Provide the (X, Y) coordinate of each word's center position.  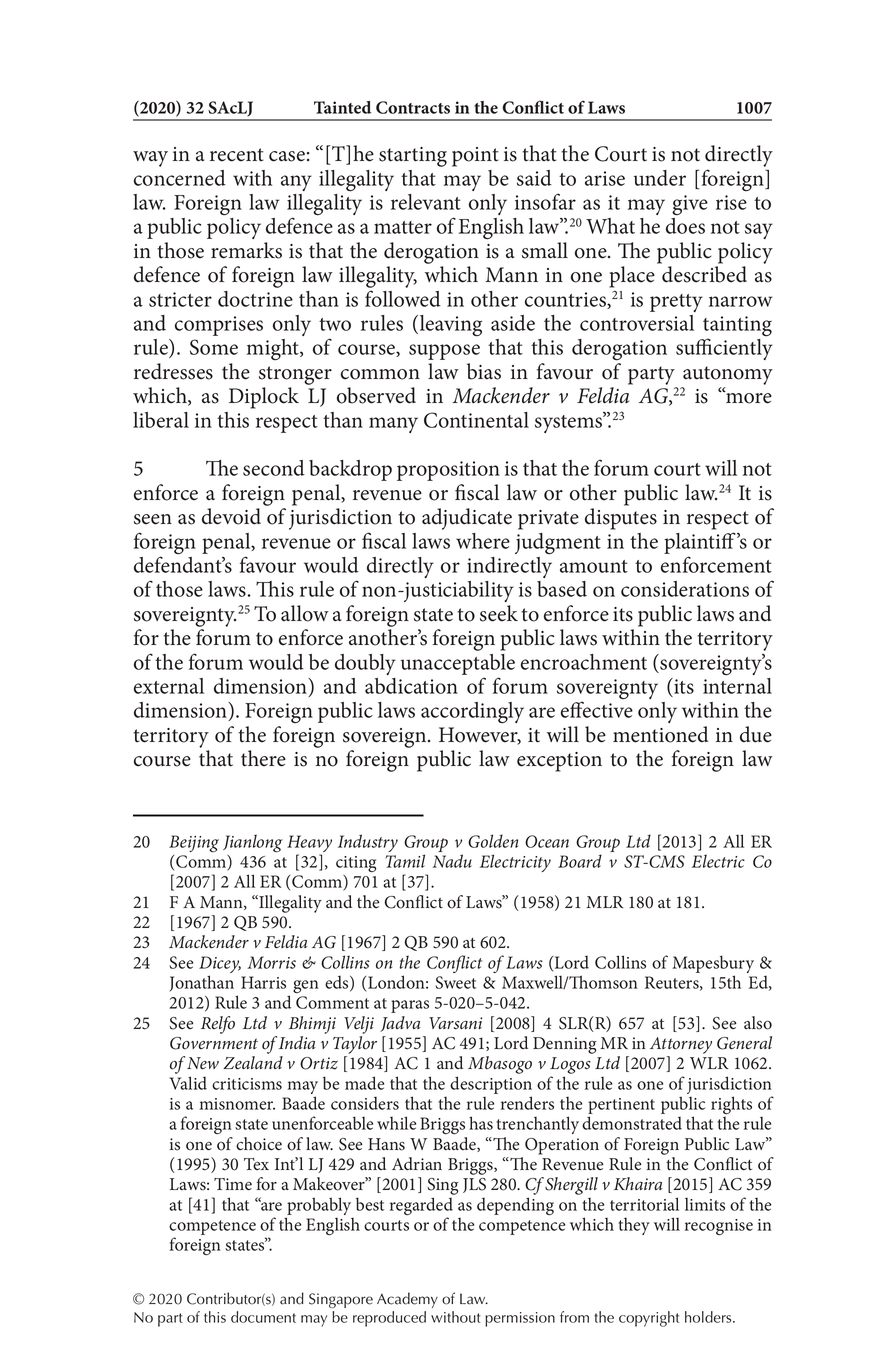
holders (709, 1317)
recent (237, 155)
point (475, 157)
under (660, 178)
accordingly (472, 713)
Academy (407, 1300)
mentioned (660, 734)
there (263, 758)
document (263, 1317)
